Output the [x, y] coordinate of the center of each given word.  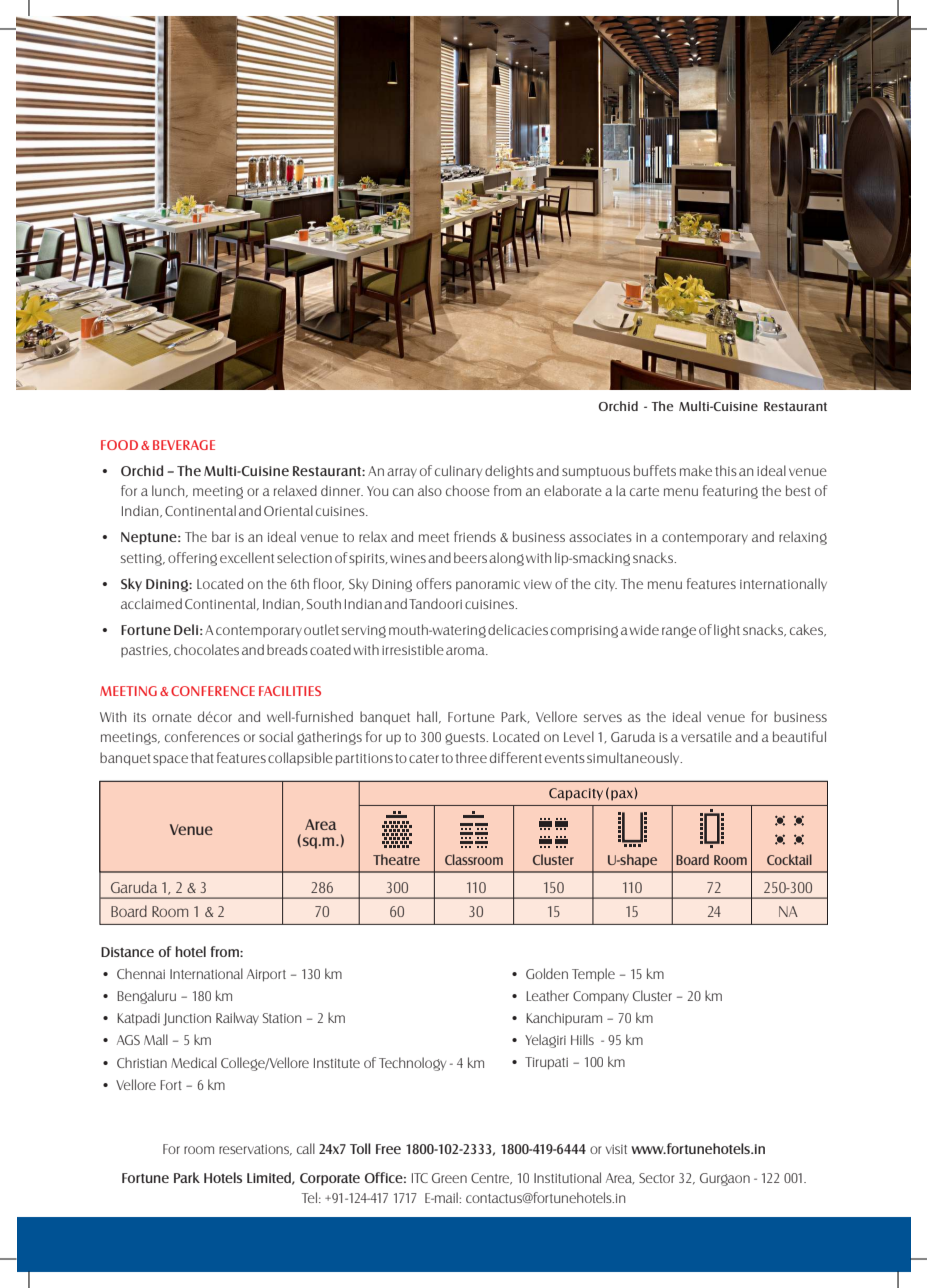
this [726, 470]
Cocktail [789, 859]
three [471, 757]
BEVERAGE [184, 445]
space [170, 760]
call [306, 1148]
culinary [458, 471]
